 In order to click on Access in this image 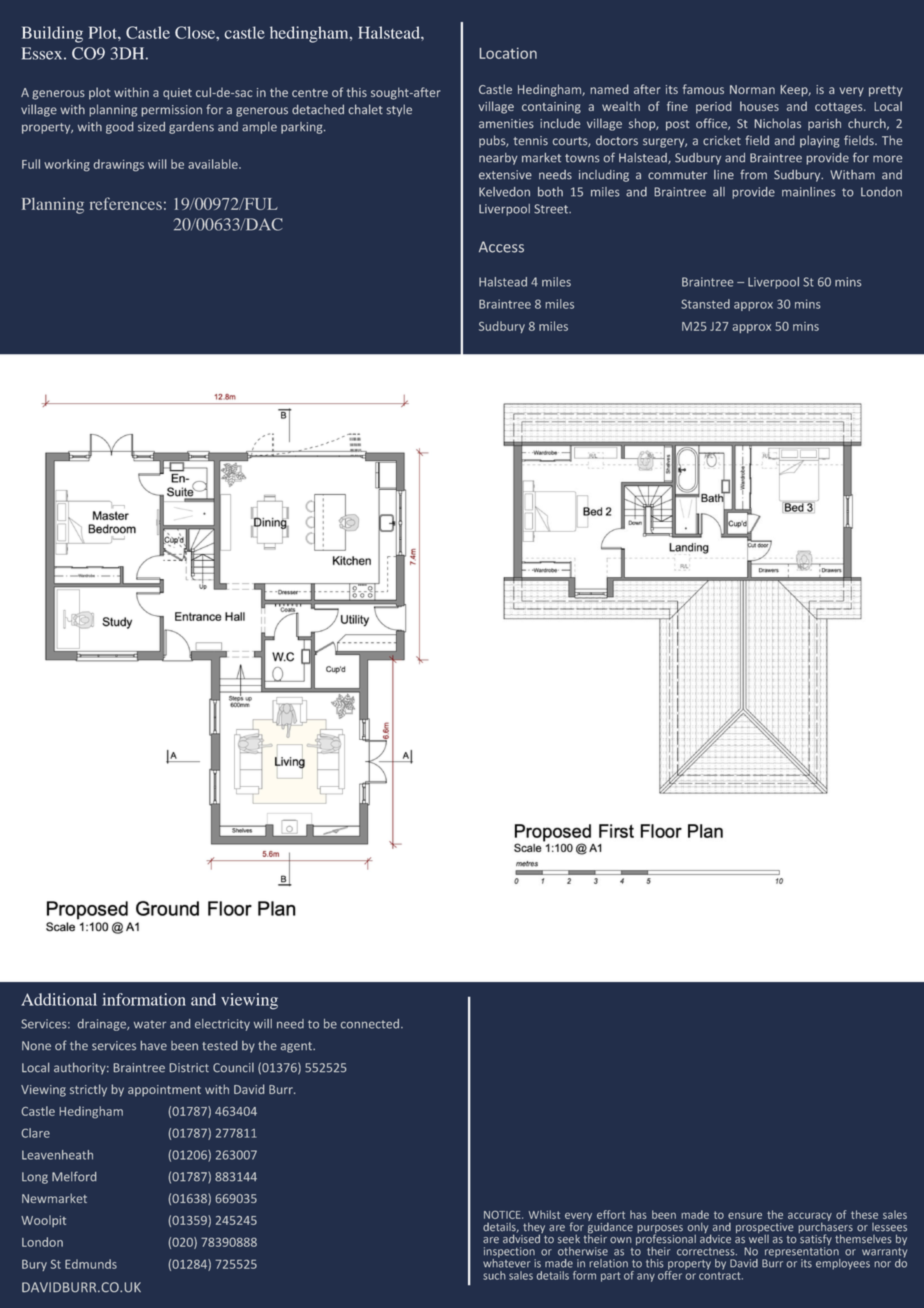, I will do `click(501, 247)`.
